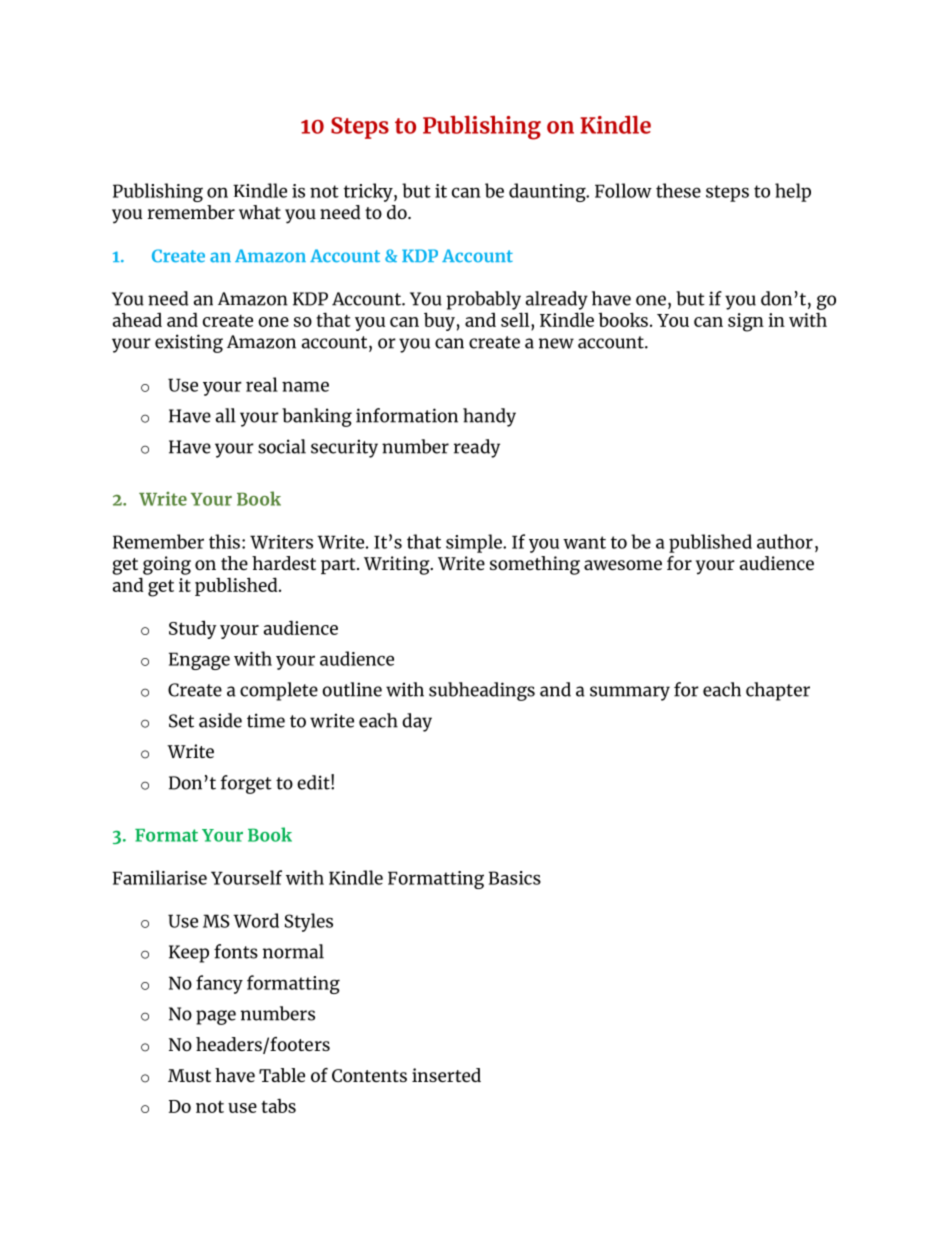  Describe the element at coordinates (678, 190) in the screenshot. I see `these` at that location.
